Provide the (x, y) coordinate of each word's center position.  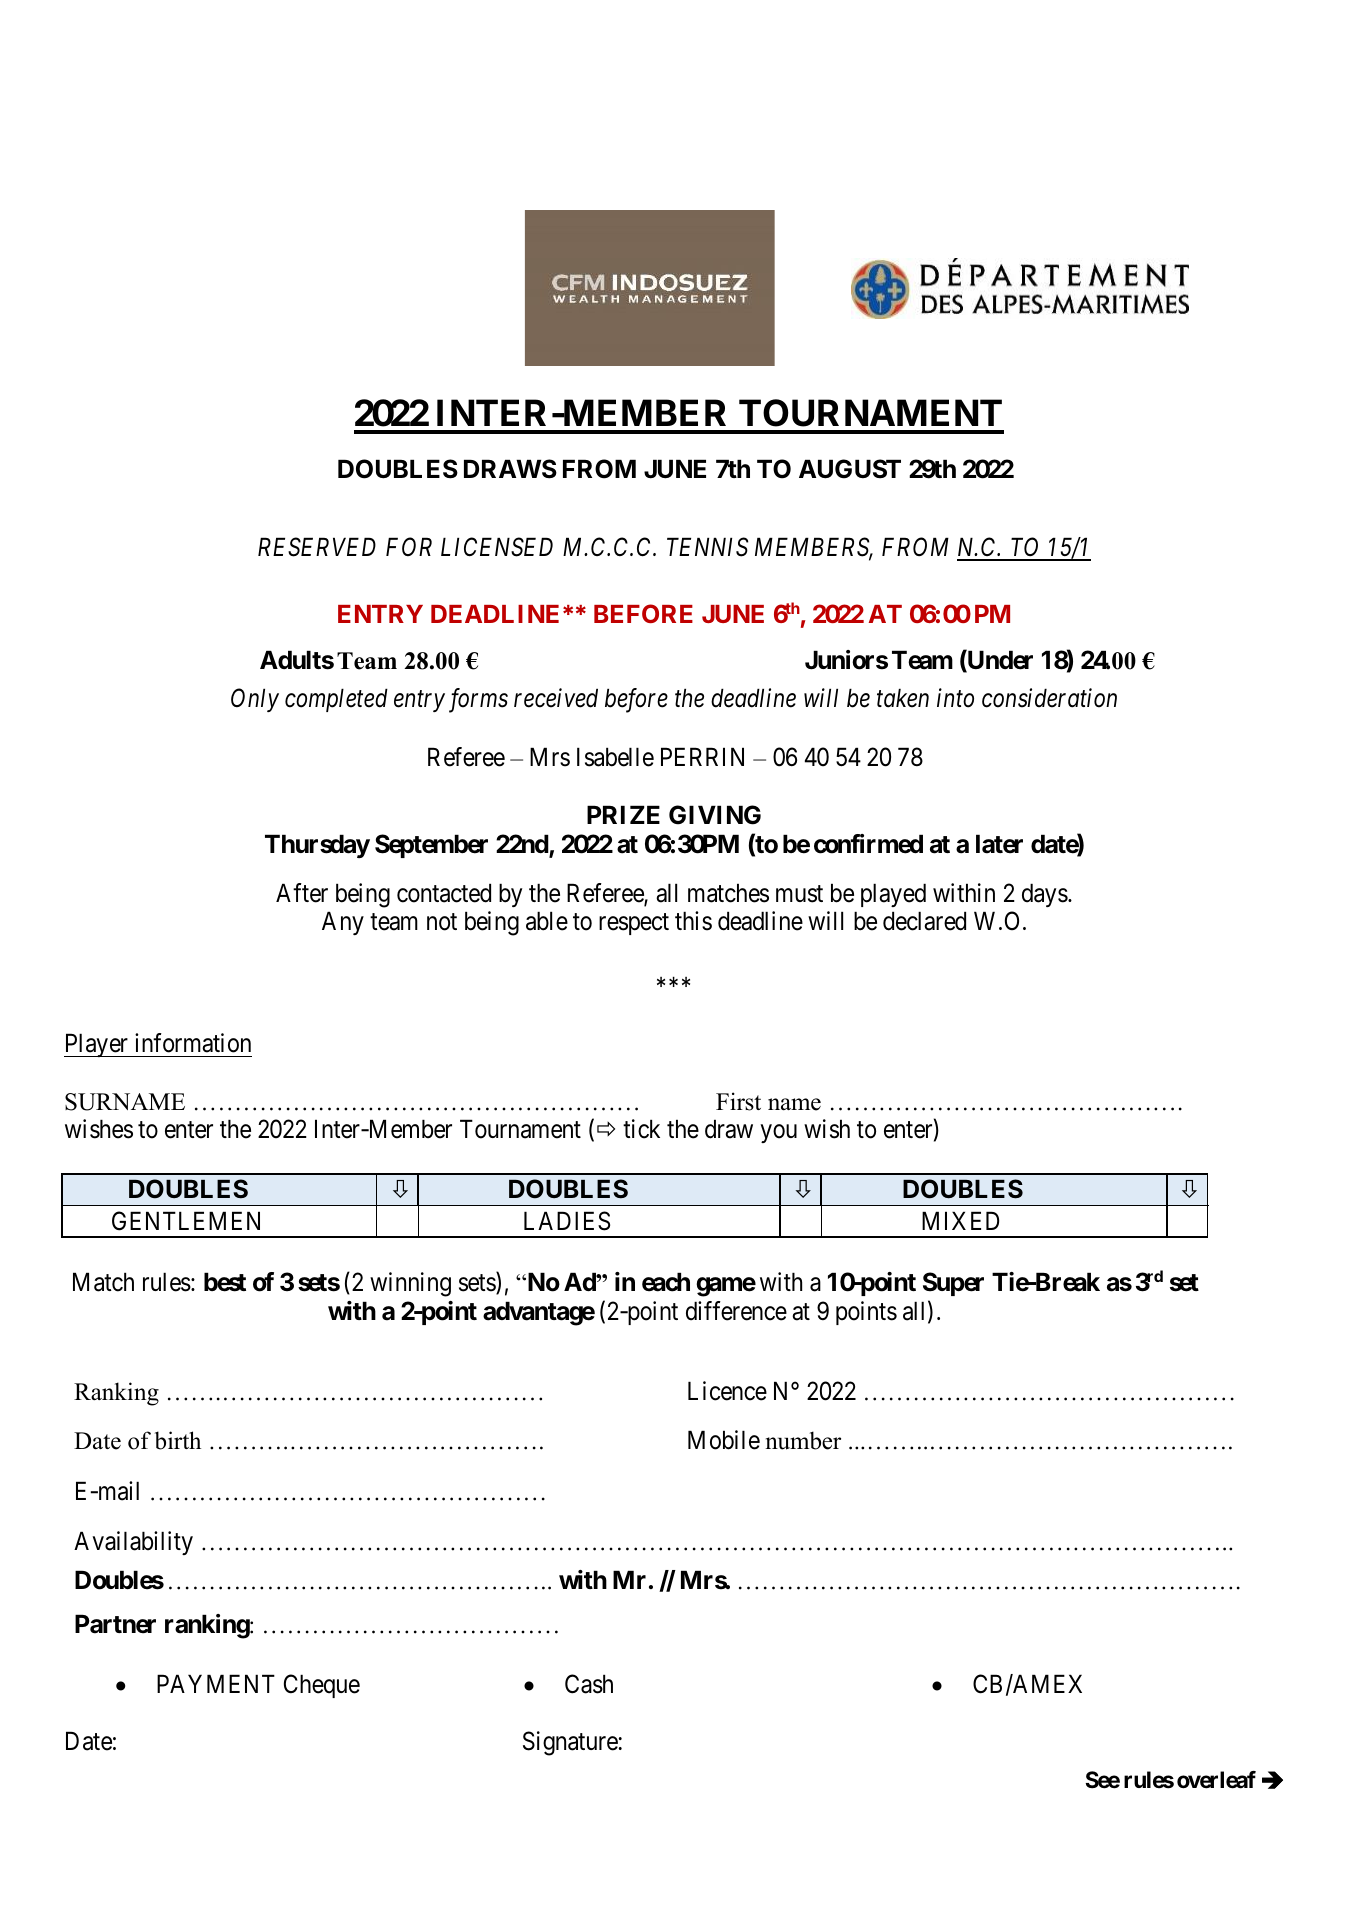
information (193, 1043)
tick (641, 1129)
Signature (570, 1743)
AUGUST (850, 469)
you (779, 1134)
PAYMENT (216, 1683)
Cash (589, 1684)
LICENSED (497, 547)
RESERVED (317, 547)
